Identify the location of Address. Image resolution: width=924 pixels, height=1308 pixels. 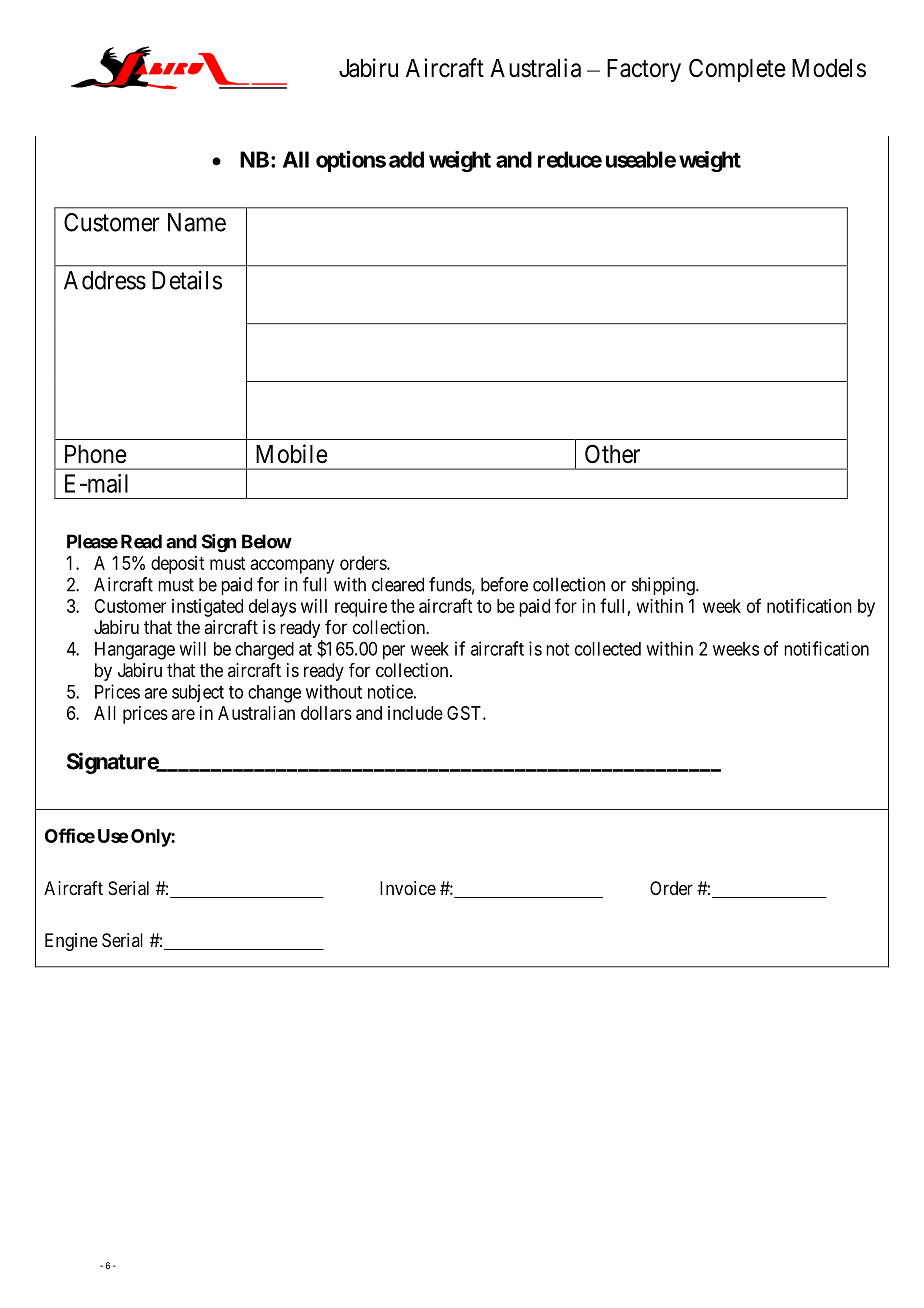
(105, 280).
